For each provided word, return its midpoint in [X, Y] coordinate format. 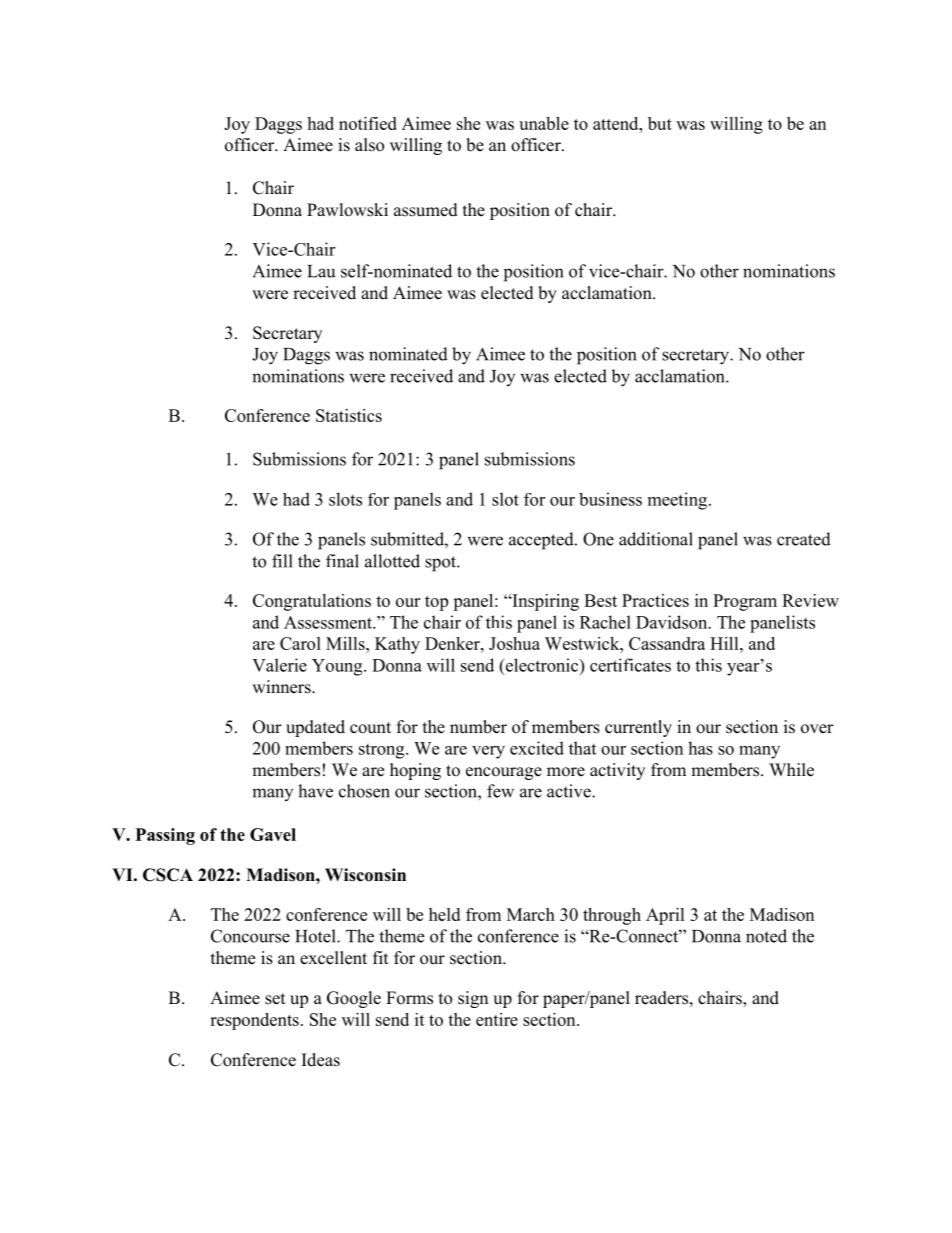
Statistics [349, 415]
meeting [679, 501]
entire [497, 1019]
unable [544, 123]
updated [315, 728]
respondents [254, 1021]
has [700, 748]
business [610, 499]
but [660, 123]
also [369, 145]
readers [661, 998]
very [488, 752]
